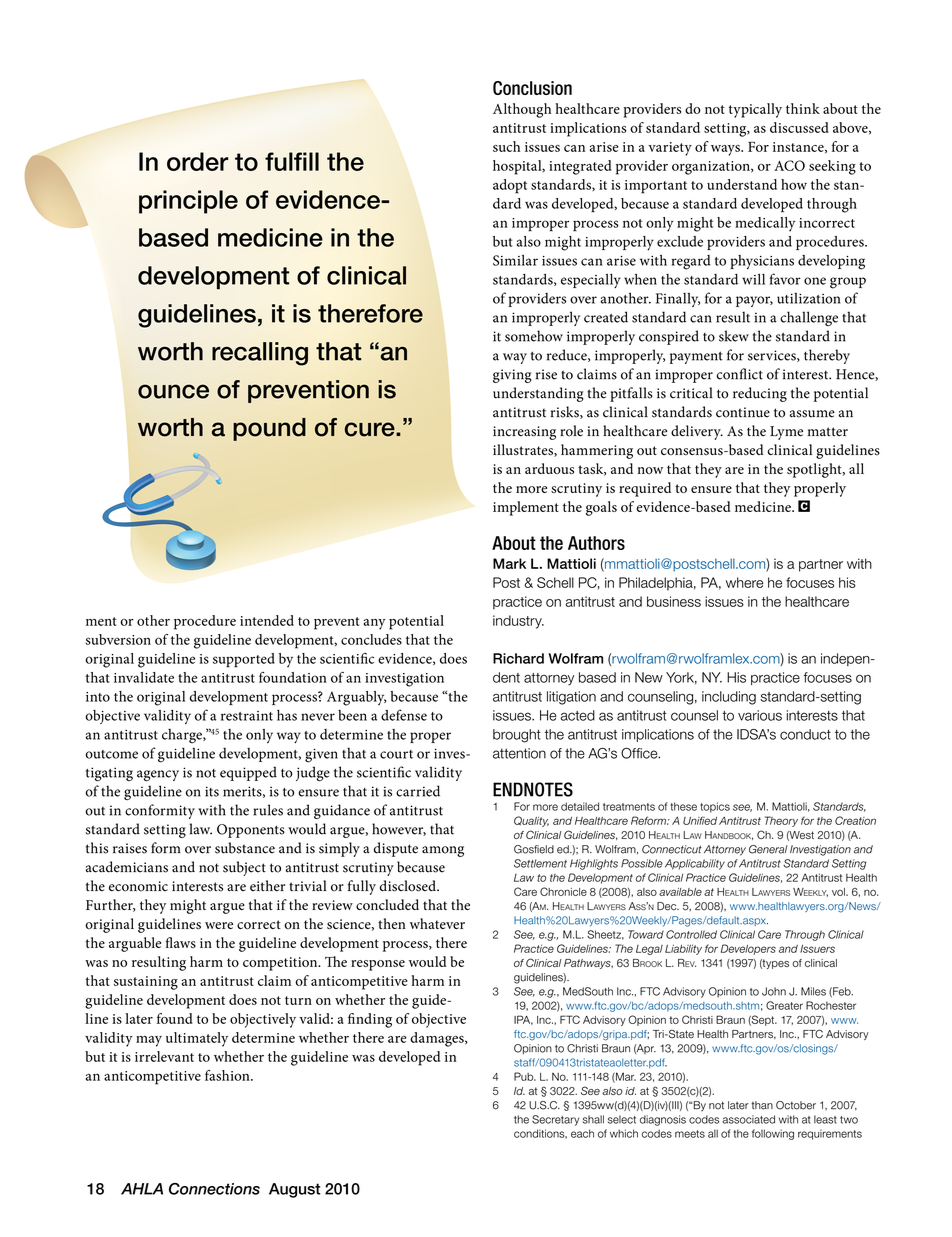 The image size is (952, 1237). I want to click on illustrates, so click(524, 450).
